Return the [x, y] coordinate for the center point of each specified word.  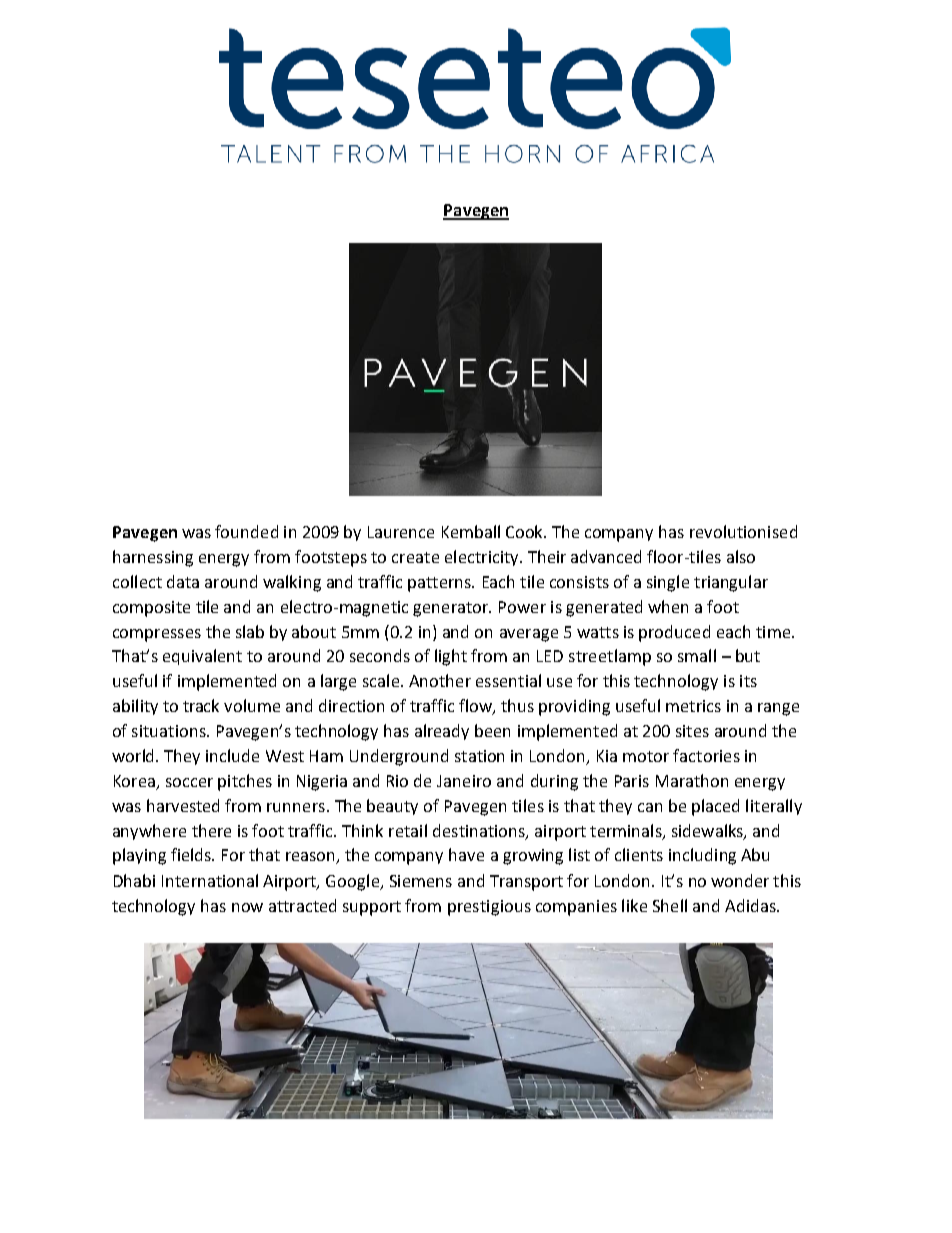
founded [246, 531]
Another [440, 680]
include [232, 755]
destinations [480, 831]
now [247, 907]
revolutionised [743, 531]
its [748, 681]
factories [706, 755]
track [201, 705]
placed [715, 807]
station [479, 756]
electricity [483, 558]
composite [151, 609]
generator [452, 609]
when [668, 606]
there [211, 830]
